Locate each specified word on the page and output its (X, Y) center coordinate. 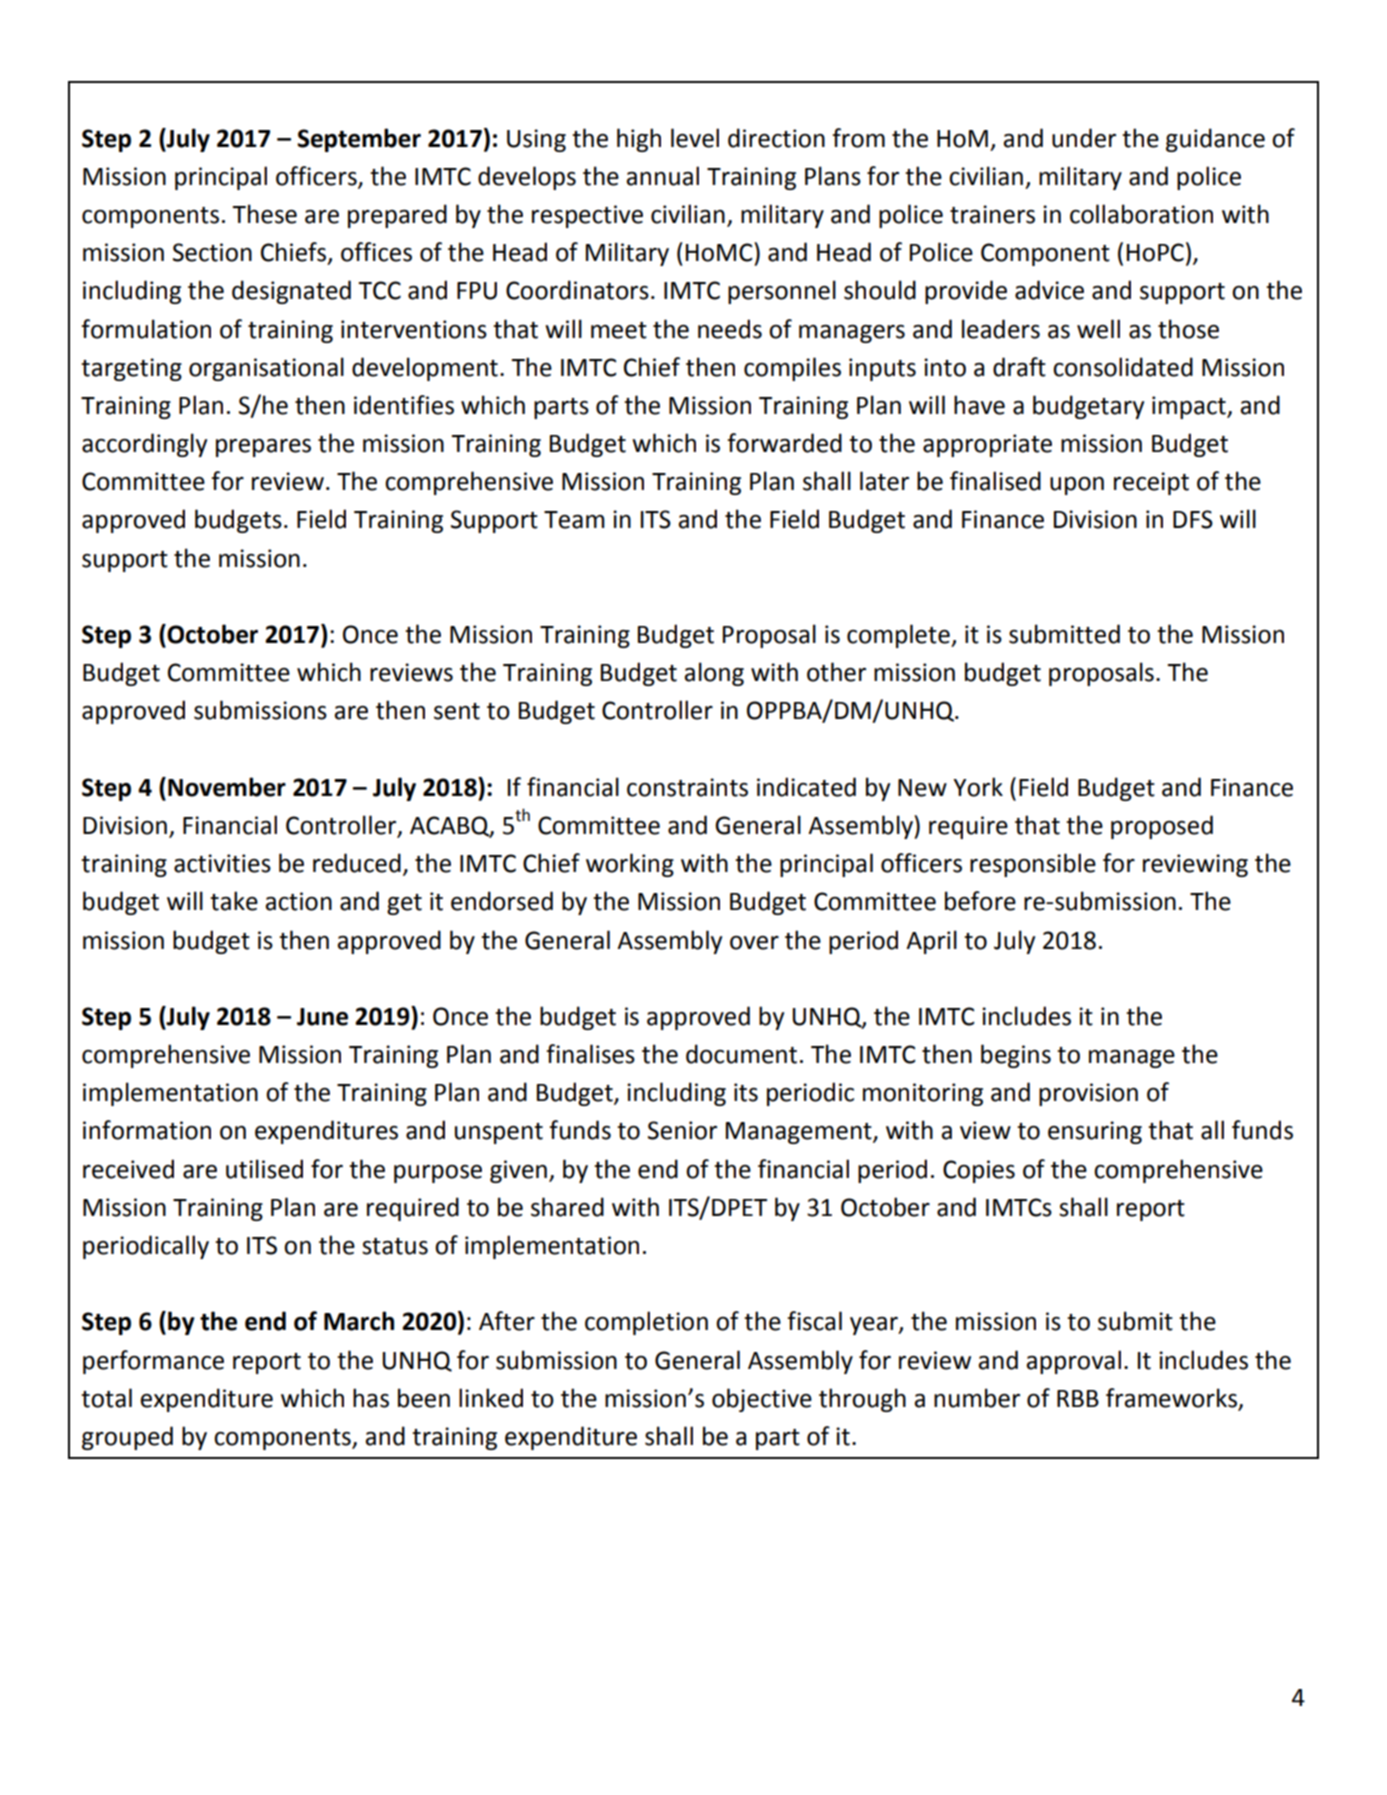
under (1084, 138)
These (264, 214)
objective (762, 1400)
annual (662, 176)
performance (153, 1362)
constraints (687, 787)
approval (1073, 1362)
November (227, 787)
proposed (1162, 827)
